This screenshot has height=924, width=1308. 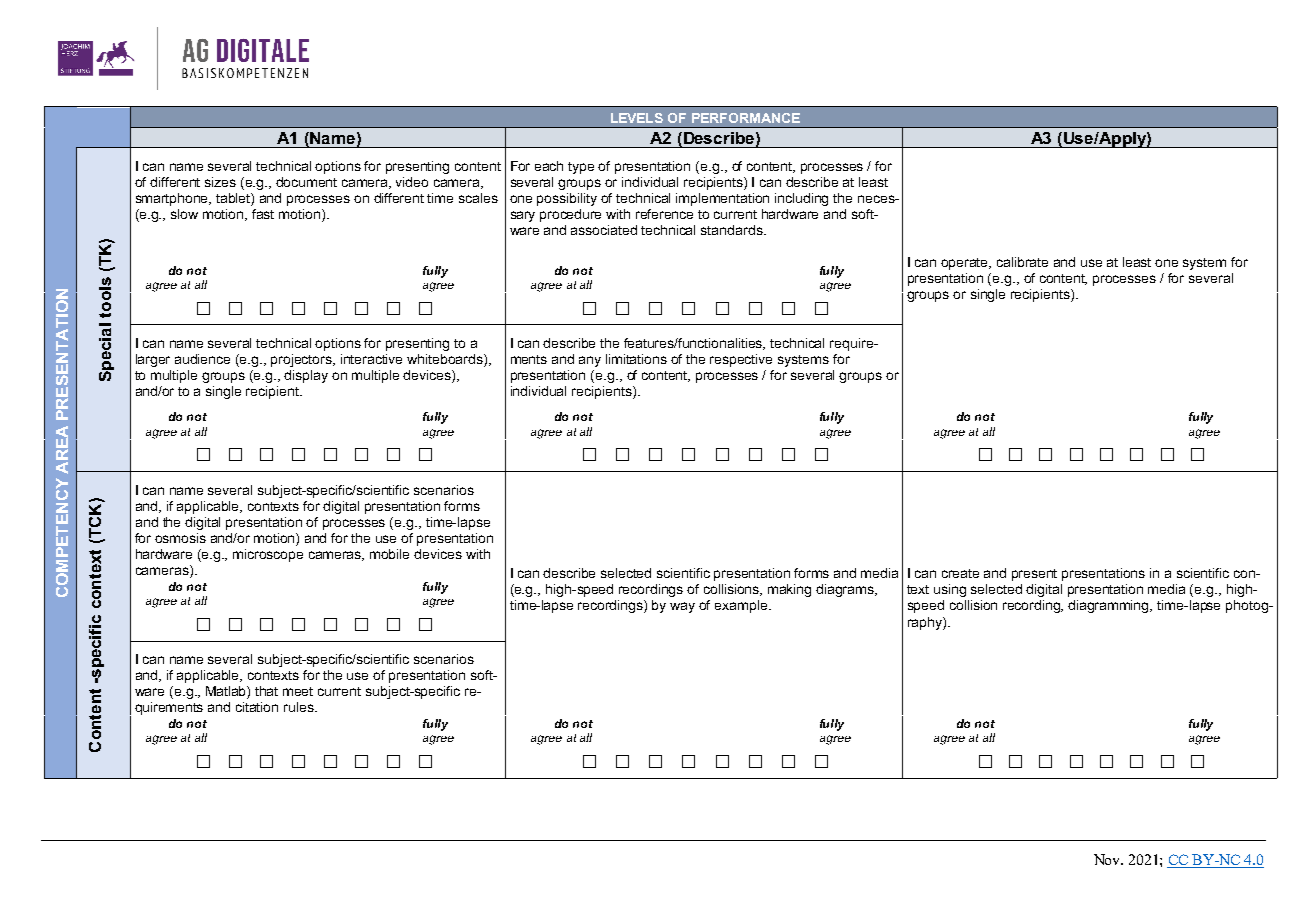 I want to click on document, so click(x=306, y=182).
